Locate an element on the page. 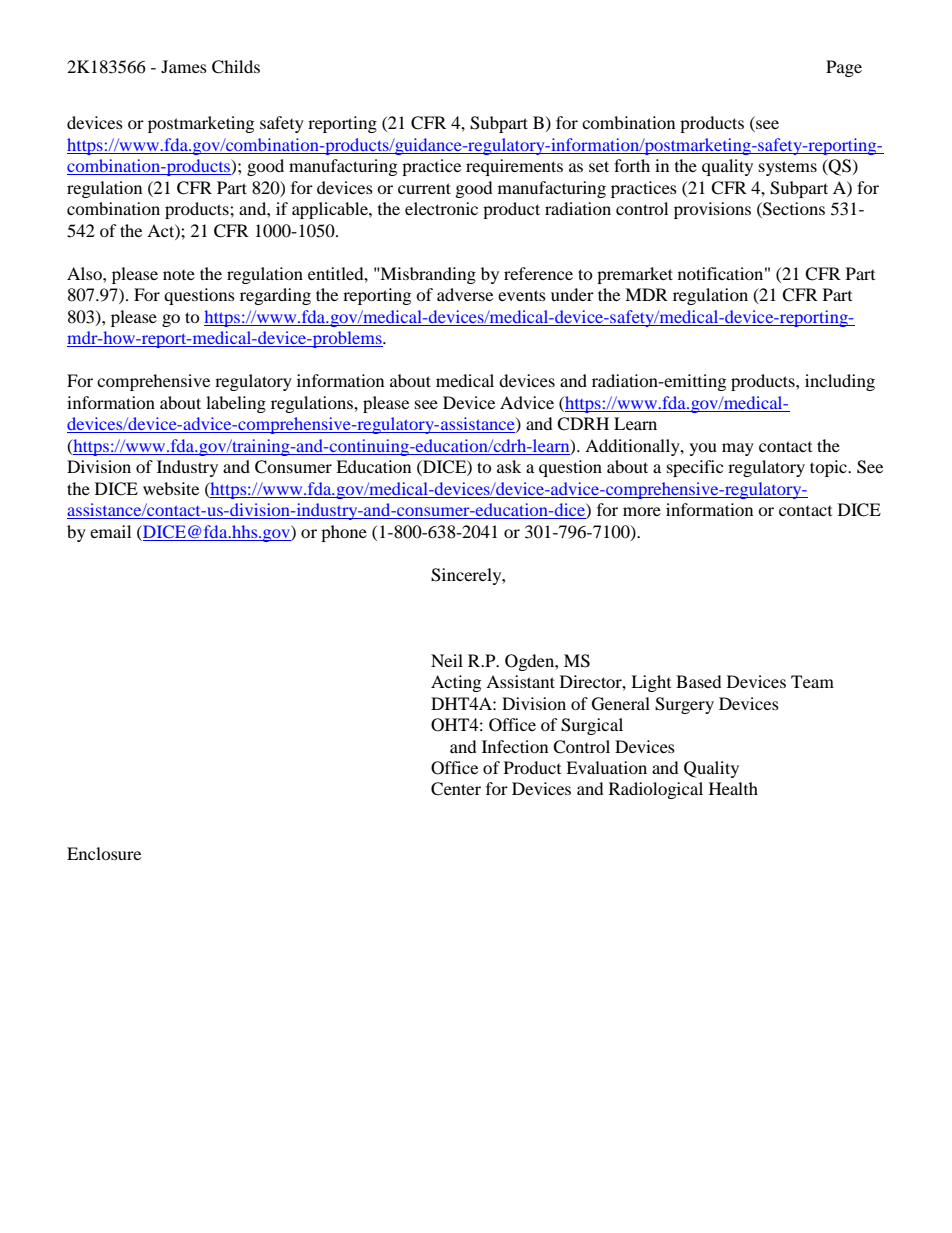 The width and height of the image is (952, 1233). Based is located at coordinates (699, 681).
